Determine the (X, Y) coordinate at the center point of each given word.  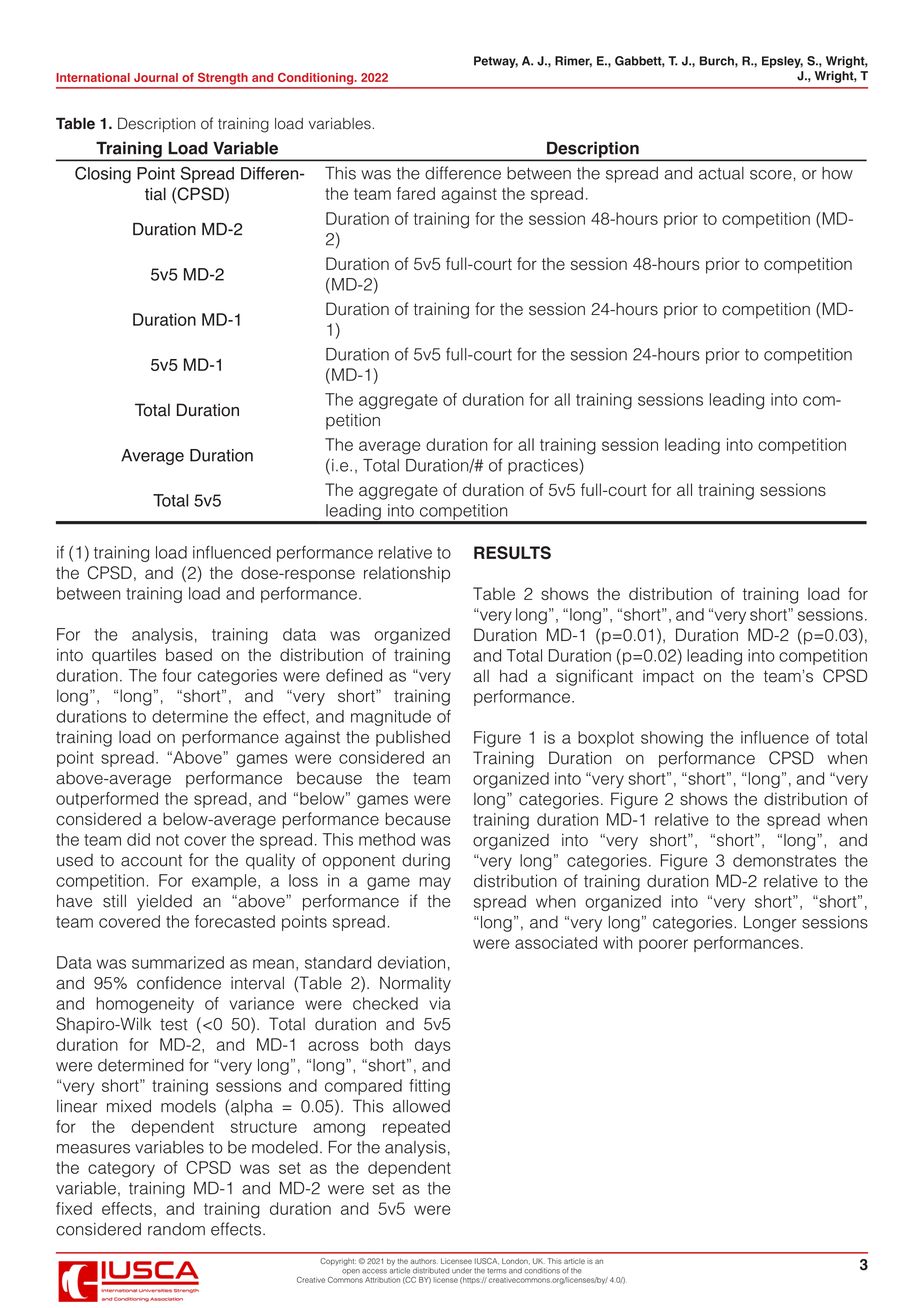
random (176, 1229)
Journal (156, 77)
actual (721, 173)
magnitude (391, 718)
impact (668, 678)
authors (424, 1261)
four (177, 675)
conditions (542, 1271)
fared (416, 193)
